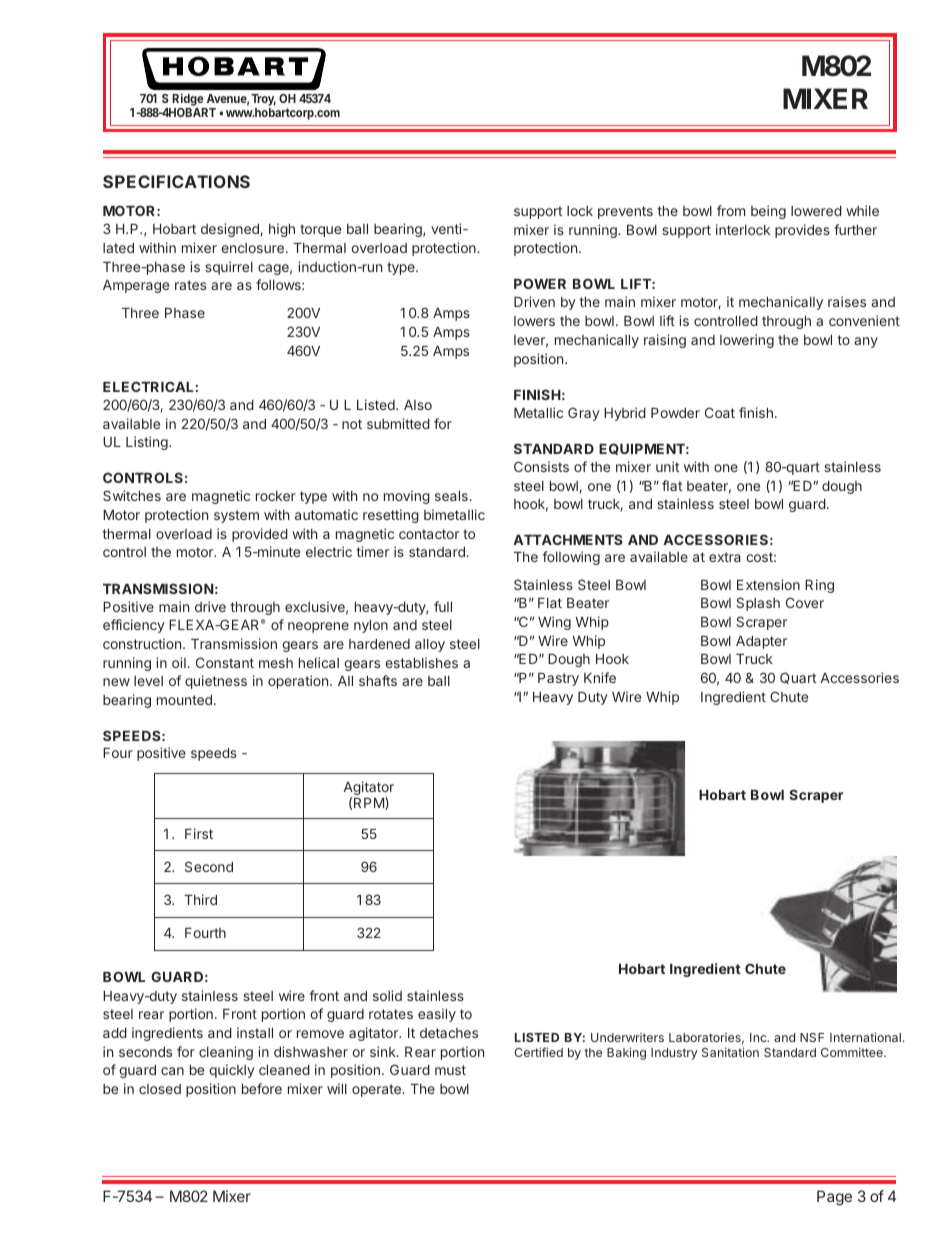 The height and width of the page is (1233, 952). Describe the element at coordinates (768, 212) in the page. I see `being` at that location.
